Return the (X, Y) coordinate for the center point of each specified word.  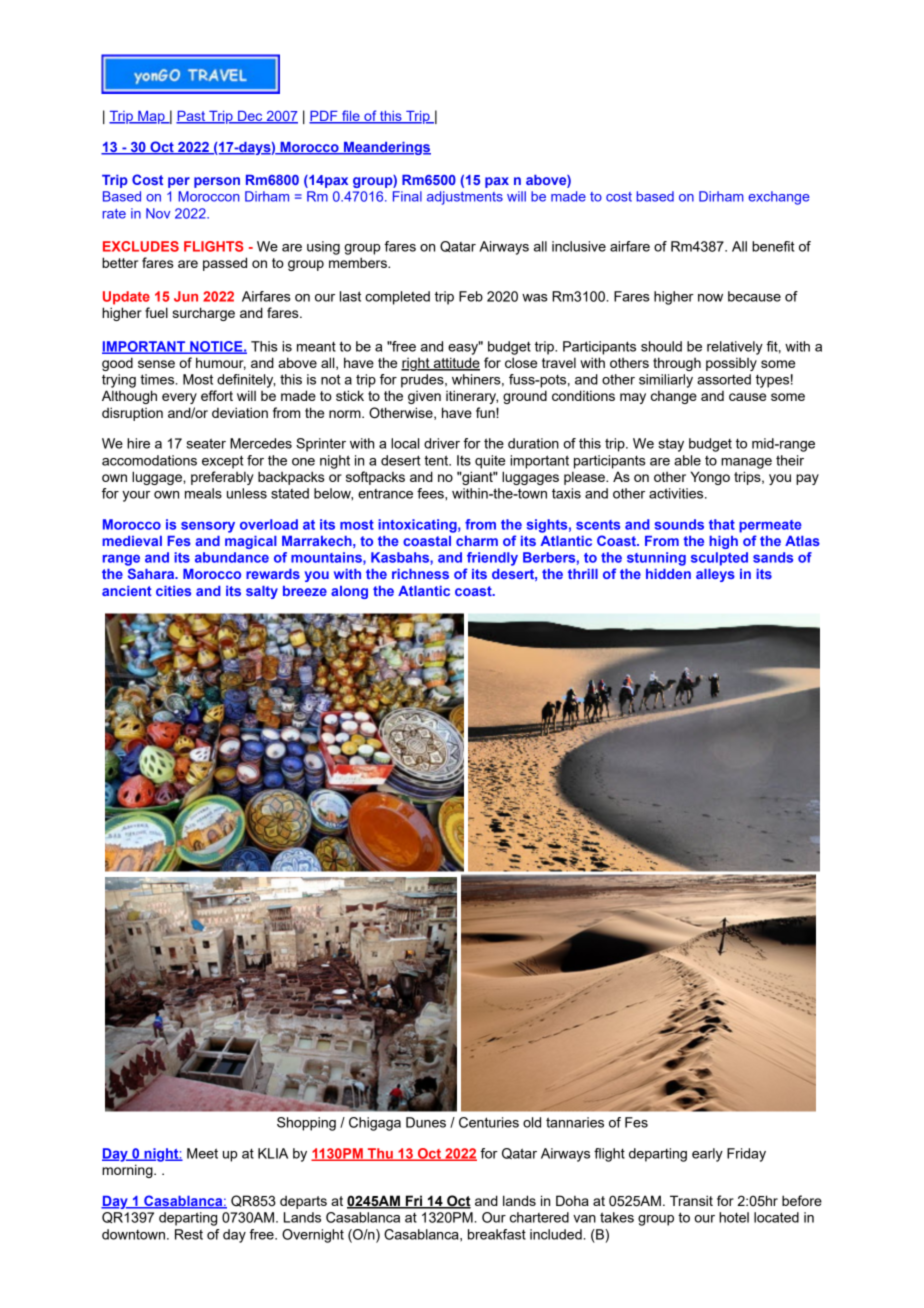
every (179, 398)
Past (192, 117)
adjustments (465, 198)
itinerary (472, 397)
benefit (773, 246)
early (707, 1155)
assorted (724, 379)
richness (420, 574)
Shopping (306, 1124)
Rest (189, 1234)
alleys (715, 575)
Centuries (489, 1122)
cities (173, 591)
